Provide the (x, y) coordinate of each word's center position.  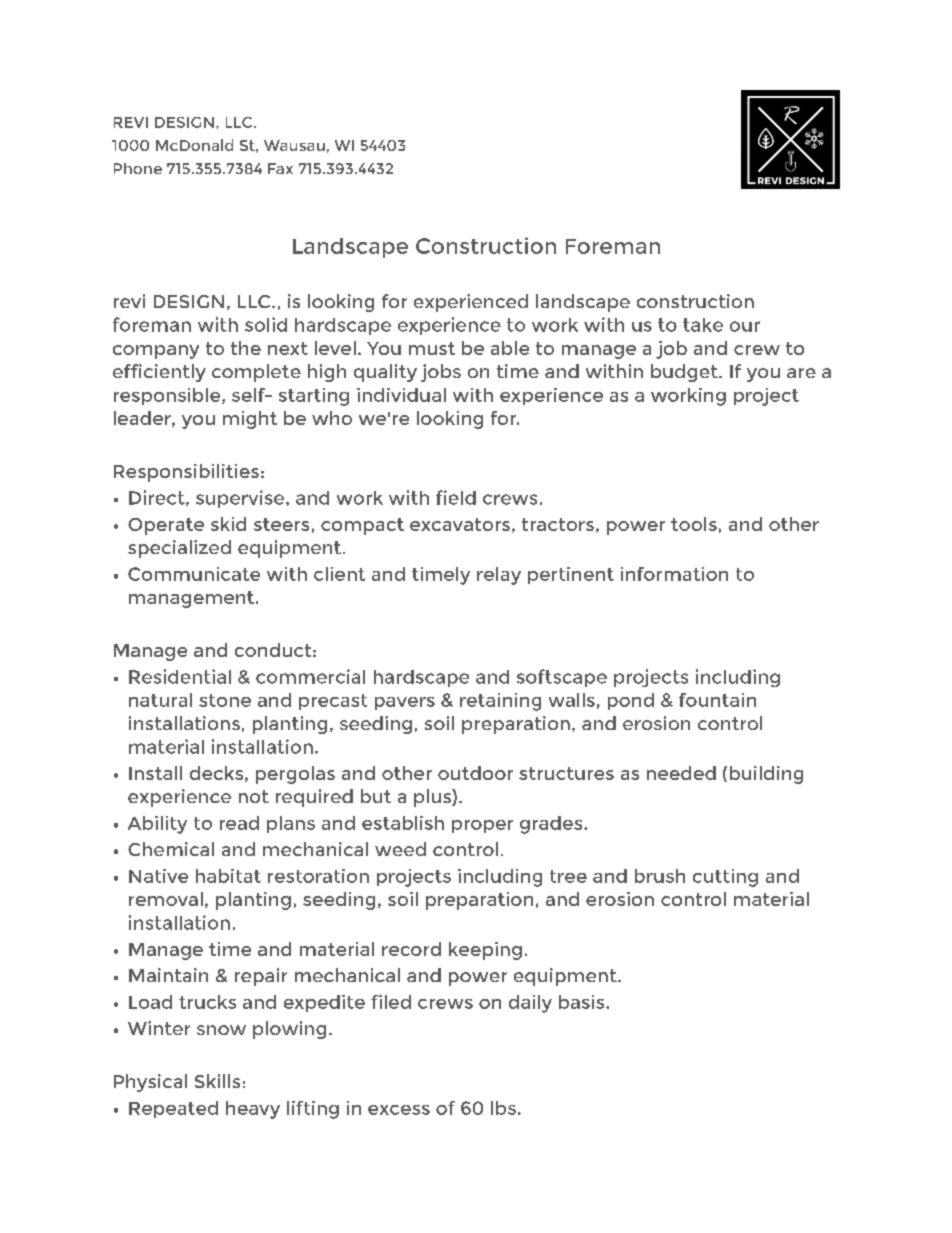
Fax (280, 168)
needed (681, 773)
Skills (217, 1081)
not (254, 796)
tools (694, 524)
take (703, 325)
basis (583, 1002)
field (456, 497)
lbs (503, 1108)
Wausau (294, 145)
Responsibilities (186, 473)
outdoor (475, 773)
